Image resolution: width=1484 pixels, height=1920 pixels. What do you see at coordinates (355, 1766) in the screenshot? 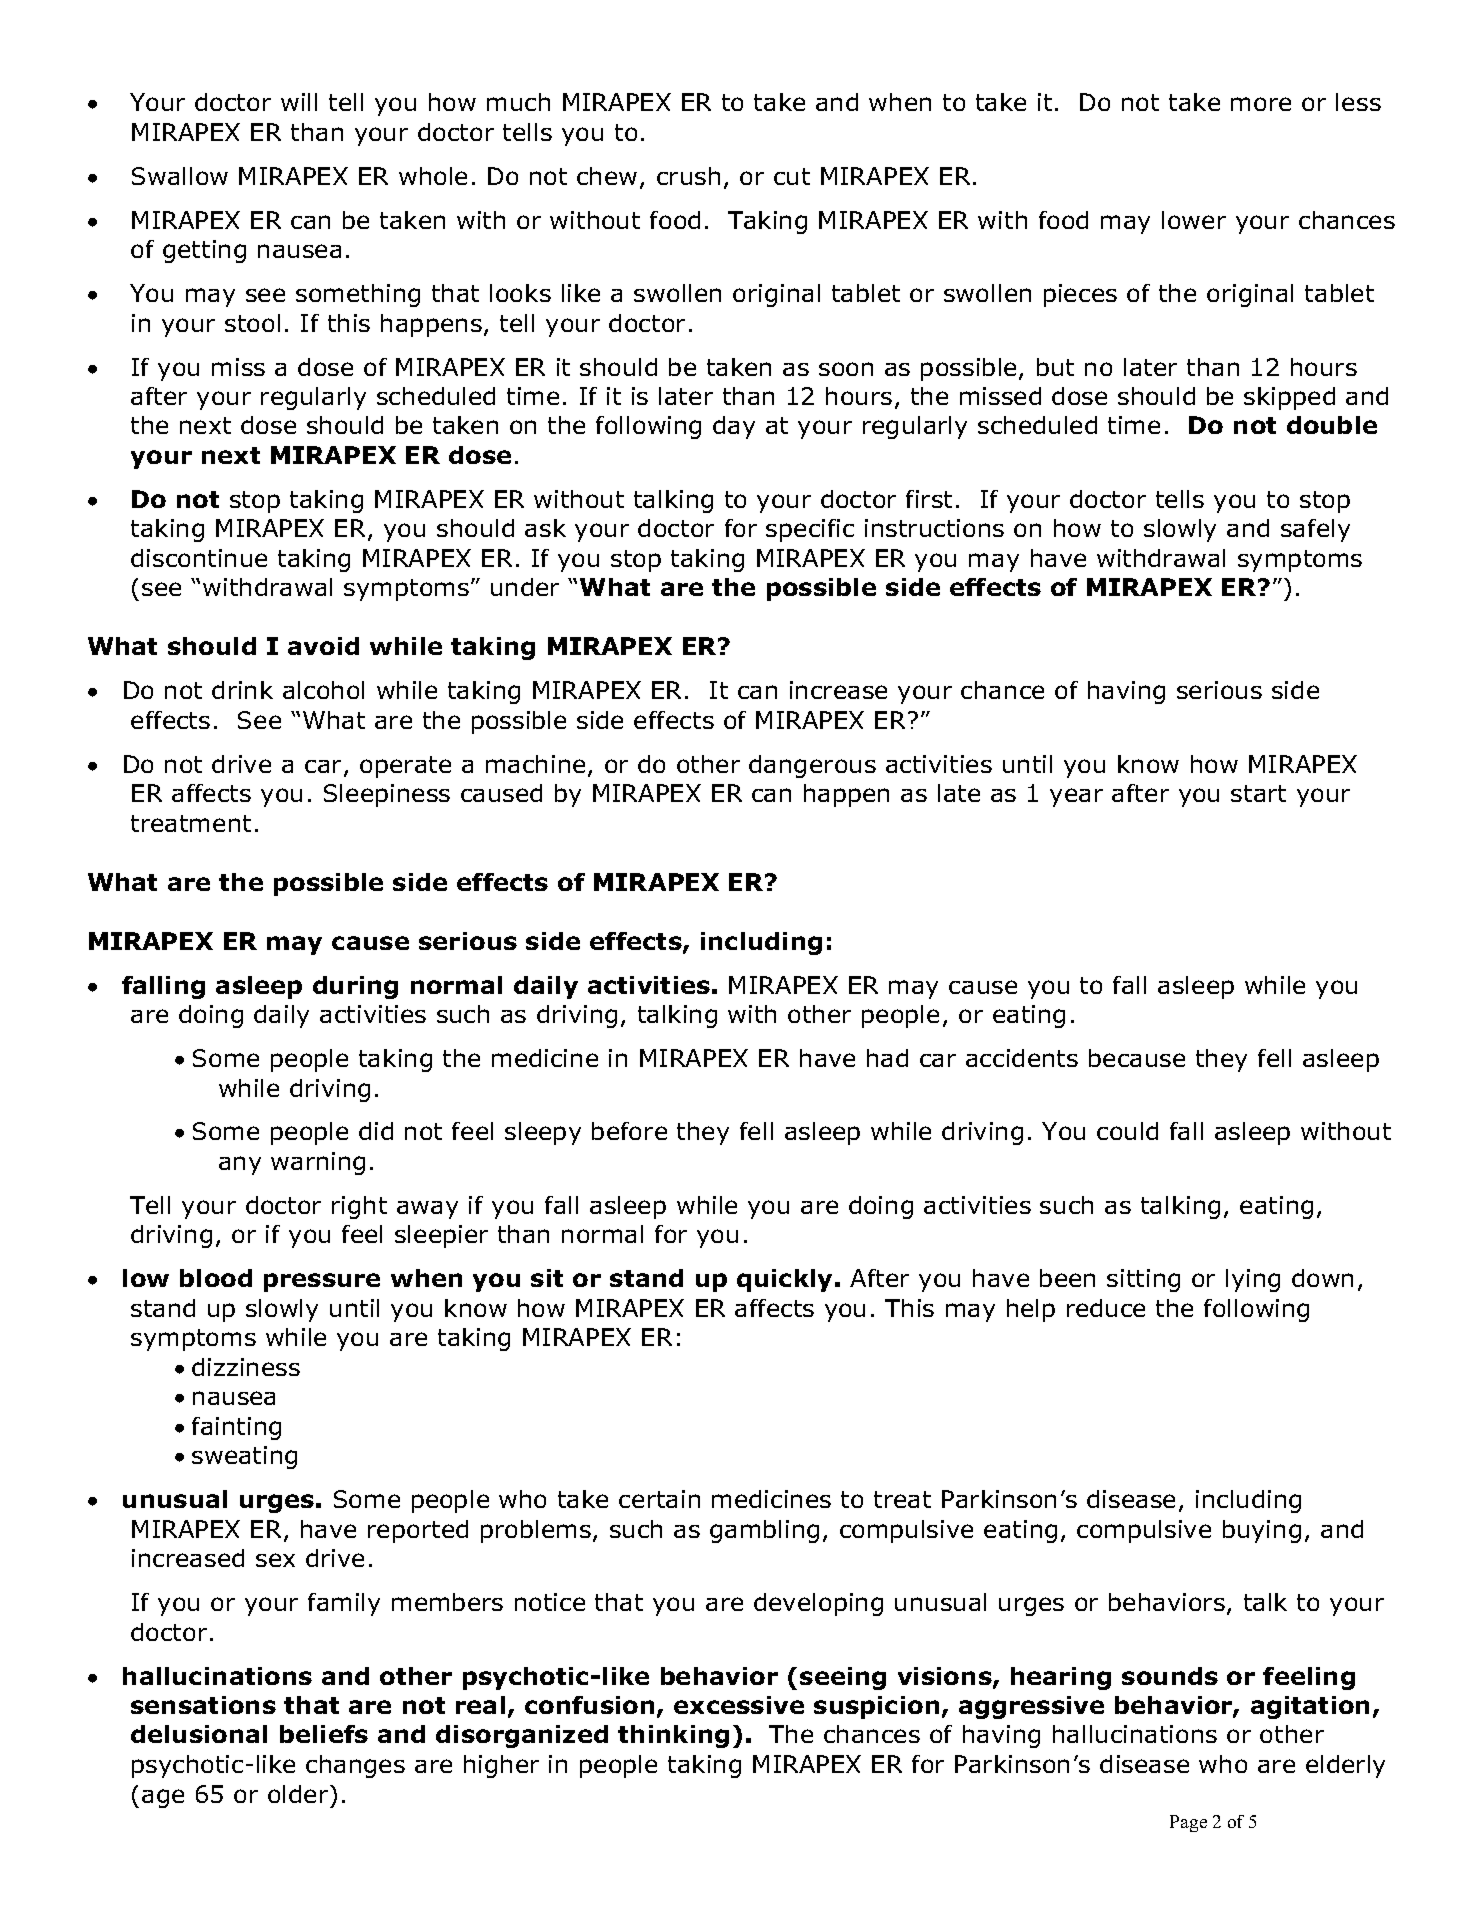
I see `changes` at bounding box center [355, 1766].
